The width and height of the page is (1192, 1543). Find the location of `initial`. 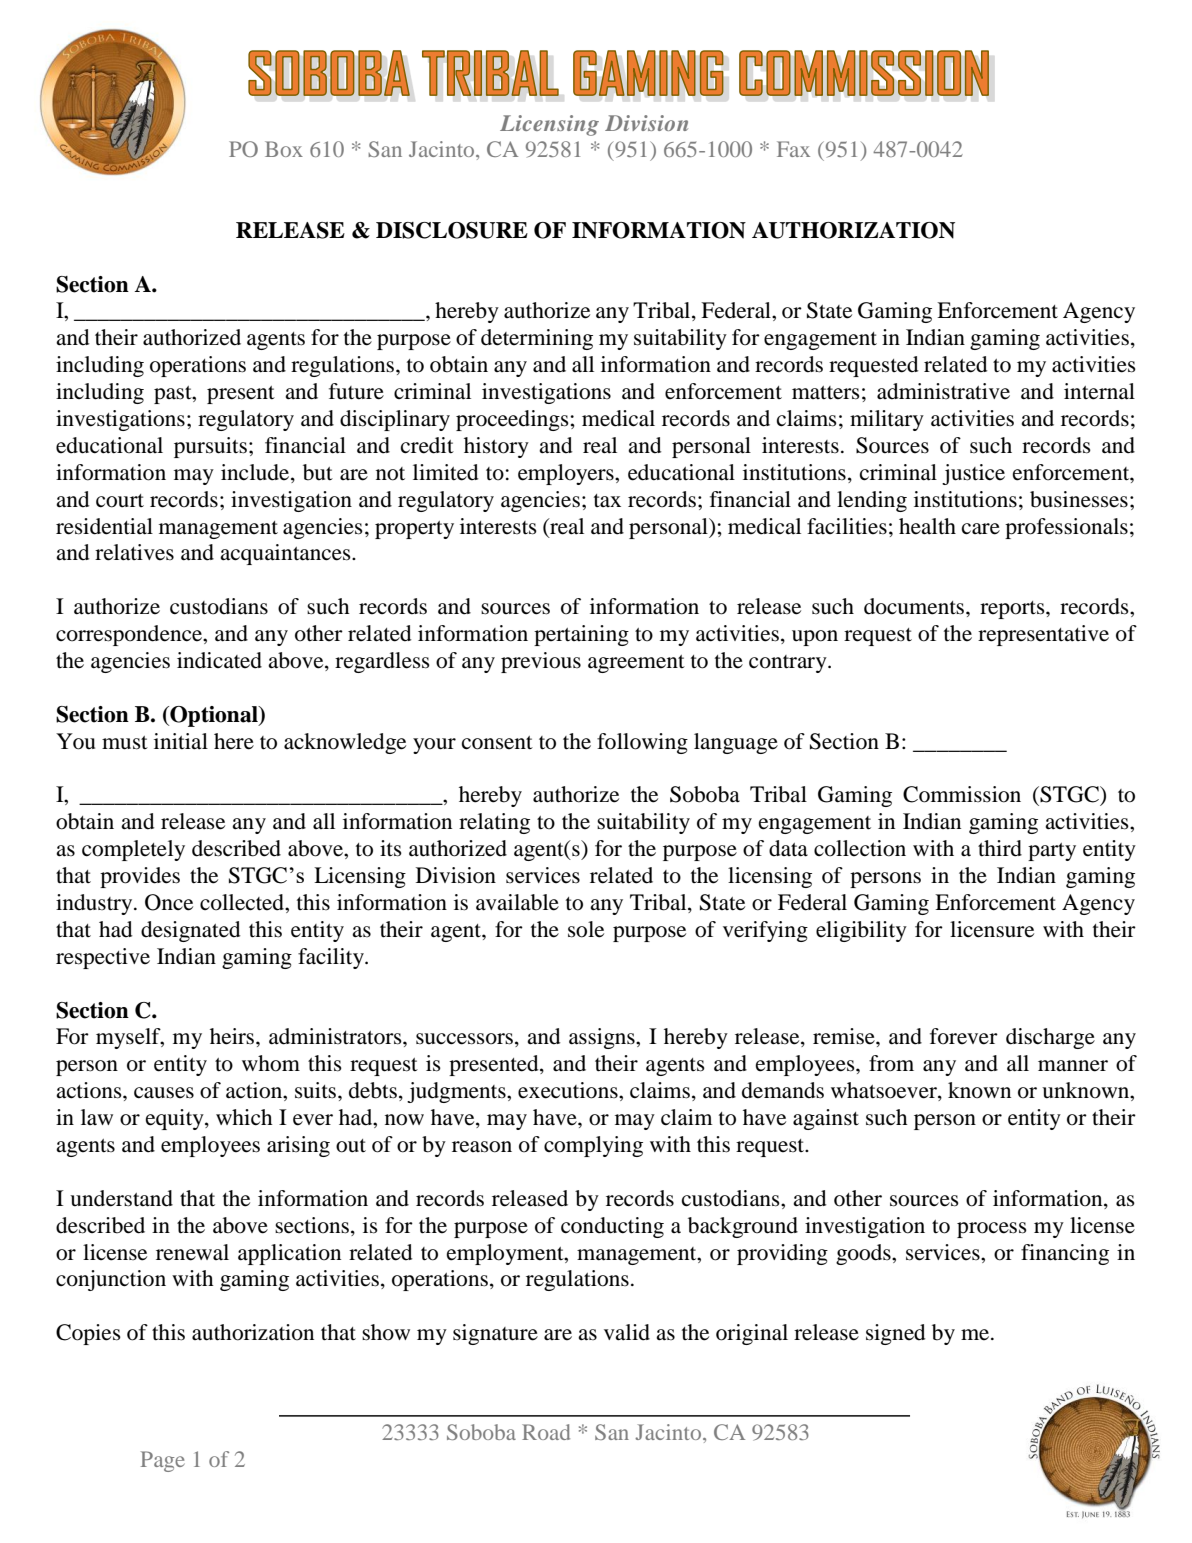

initial is located at coordinates (181, 741).
